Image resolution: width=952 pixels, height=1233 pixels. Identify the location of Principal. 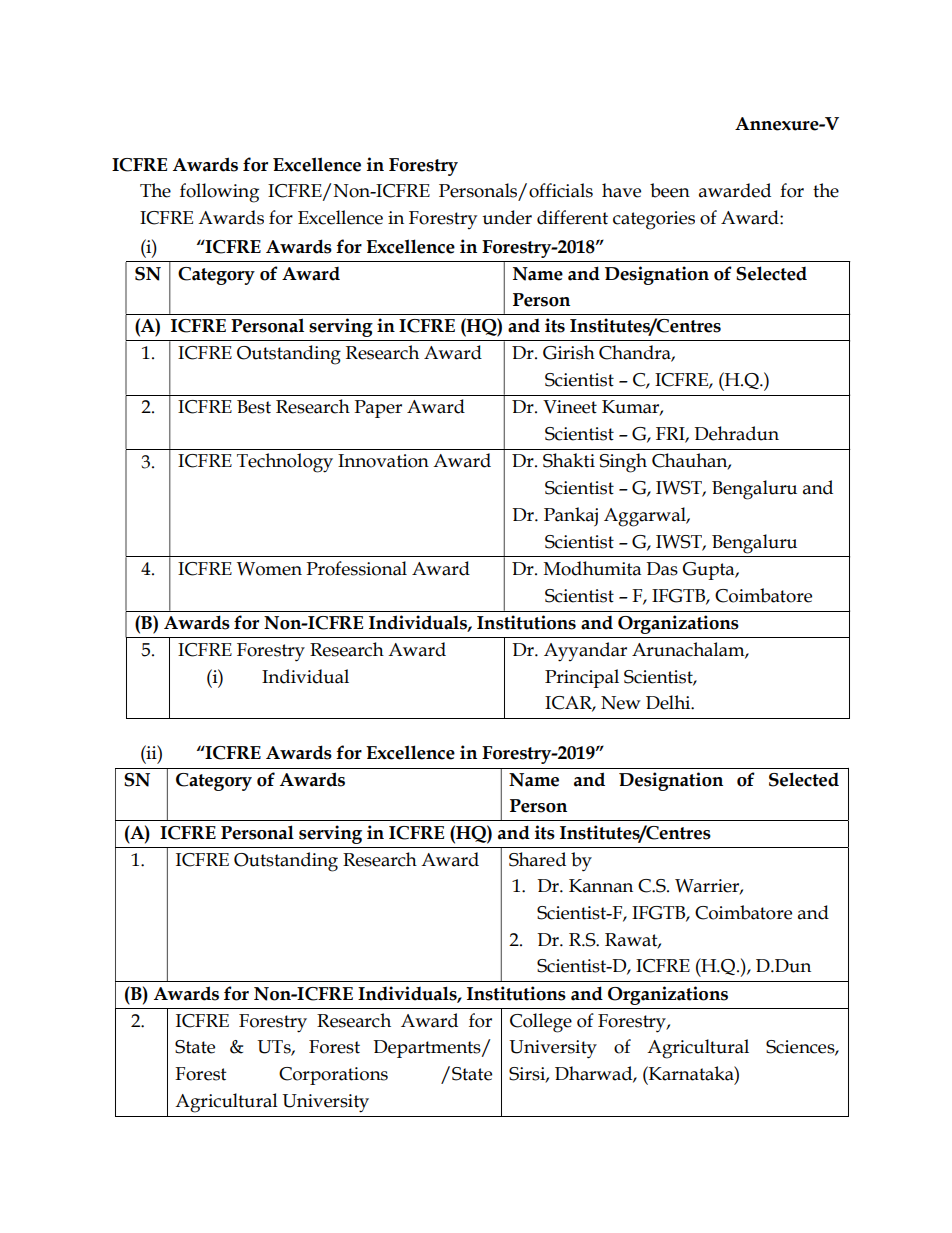
(582, 678).
